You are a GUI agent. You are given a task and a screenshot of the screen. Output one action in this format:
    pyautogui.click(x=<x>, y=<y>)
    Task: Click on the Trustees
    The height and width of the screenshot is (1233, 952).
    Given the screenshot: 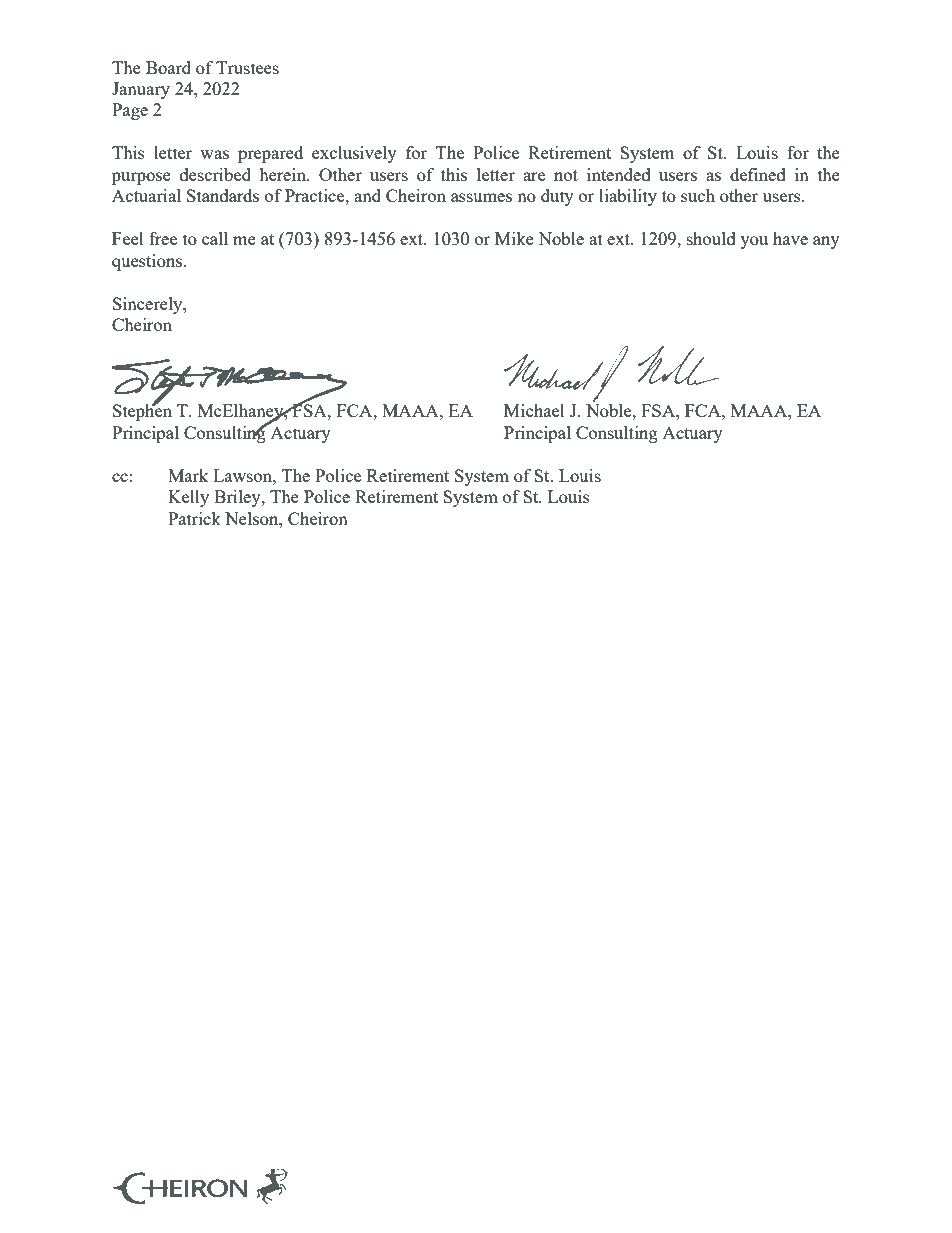 What is the action you would take?
    pyautogui.click(x=247, y=67)
